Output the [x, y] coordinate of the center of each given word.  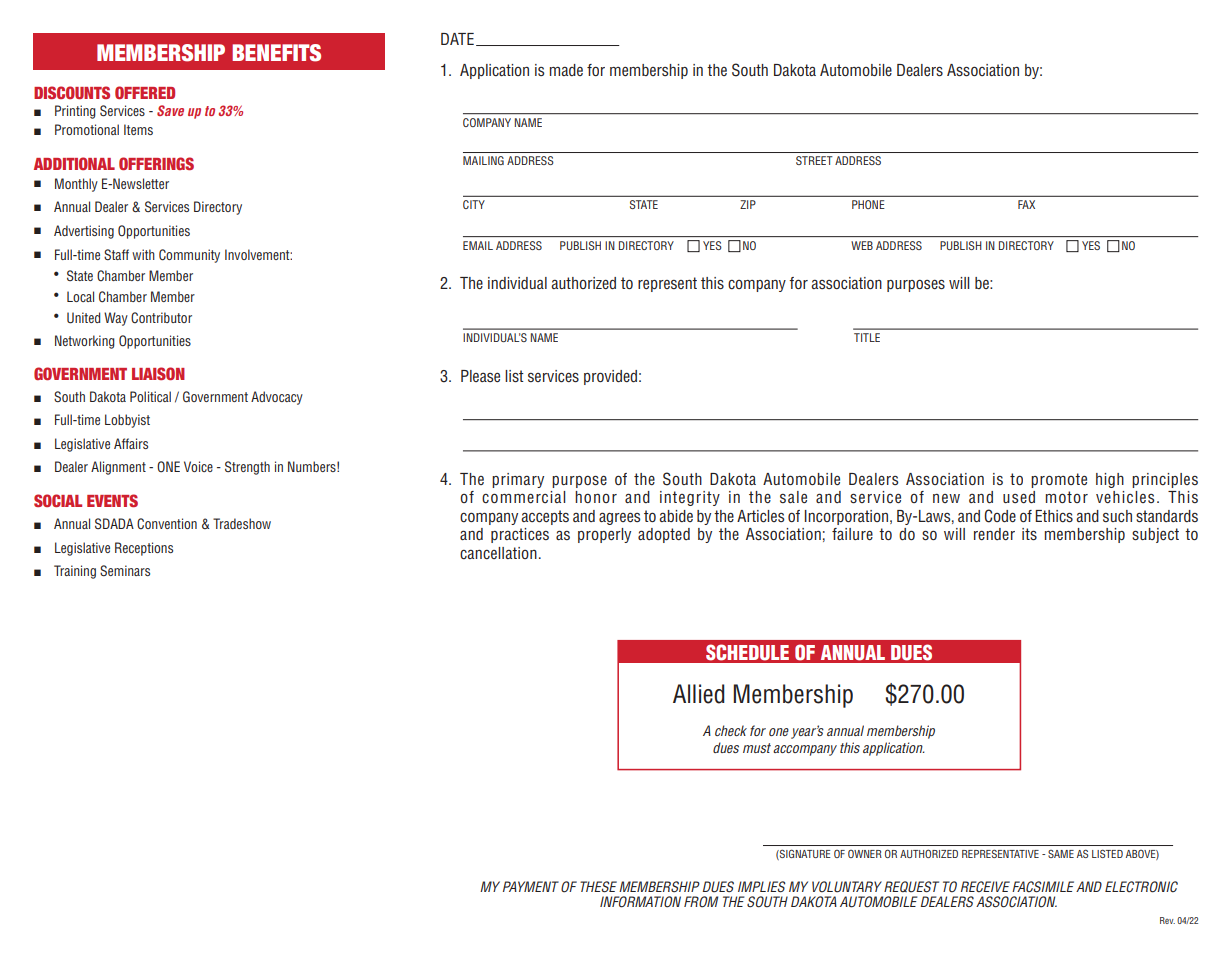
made [566, 70]
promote [1059, 480]
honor [596, 497]
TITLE [867, 337]
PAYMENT [531, 886]
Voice [198, 466]
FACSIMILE [1043, 887]
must [757, 748]
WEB [862, 245]
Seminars [125, 570]
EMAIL [478, 245]
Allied [699, 694]
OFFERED [145, 92]
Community [189, 256]
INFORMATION [640, 902]
